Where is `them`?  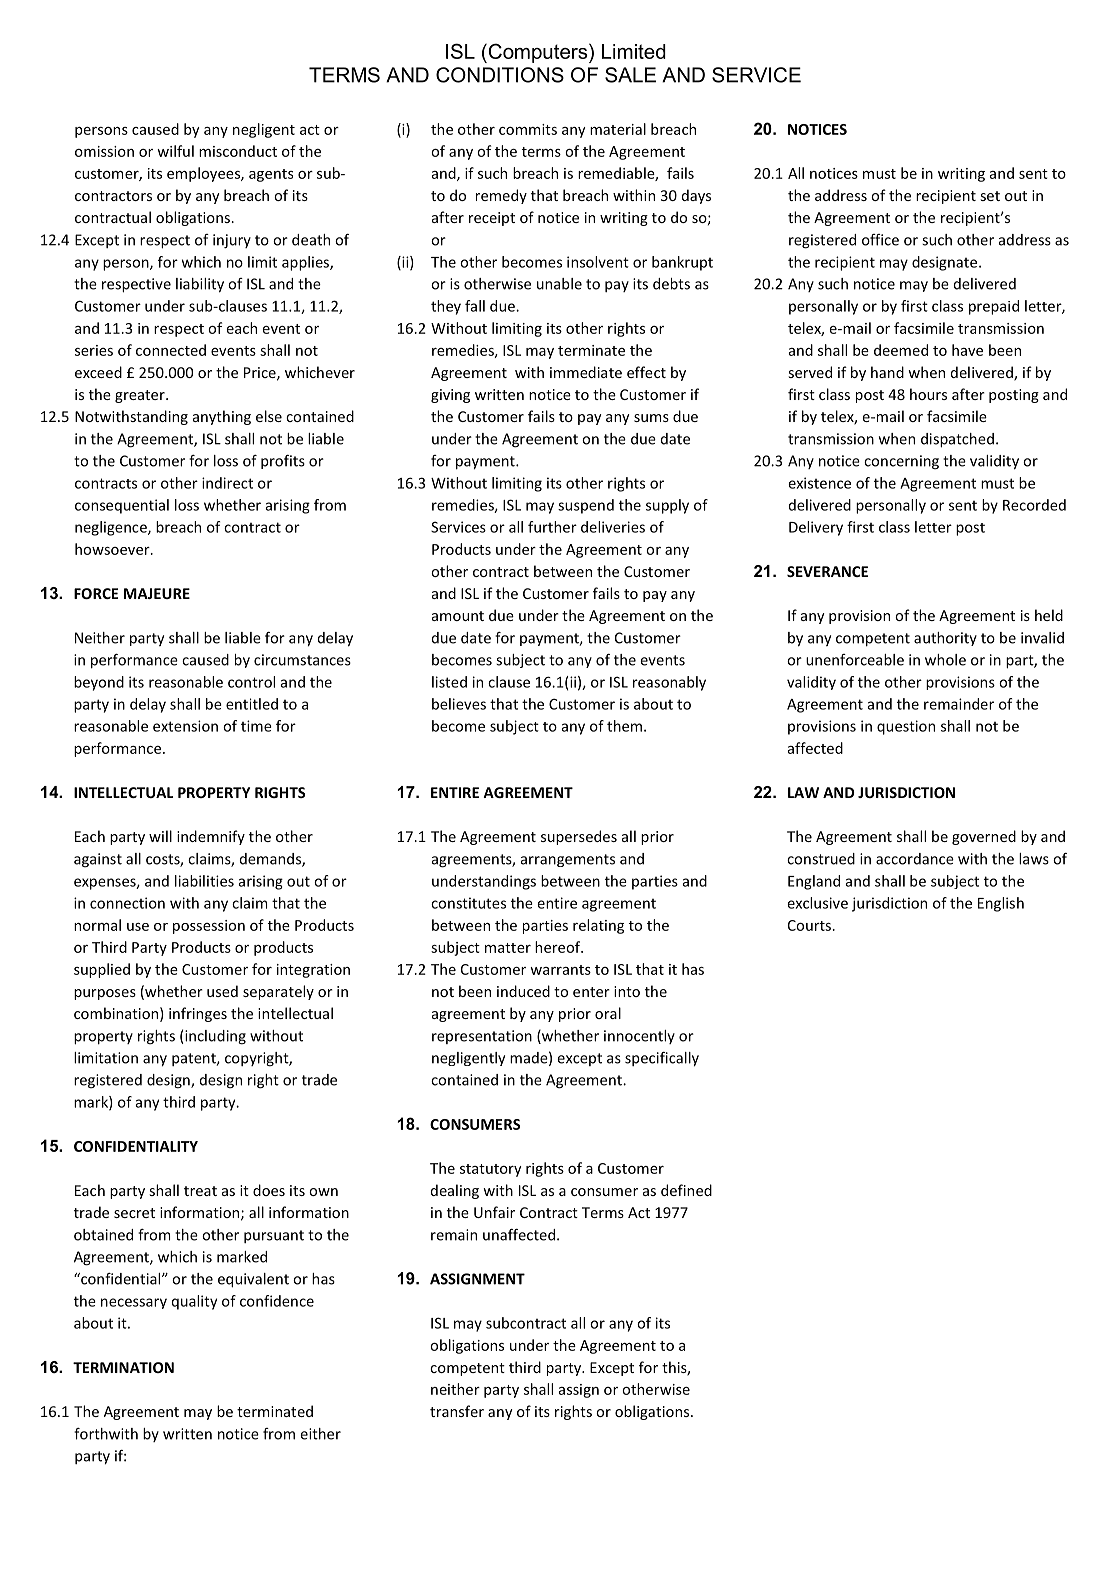
them is located at coordinates (624, 726).
